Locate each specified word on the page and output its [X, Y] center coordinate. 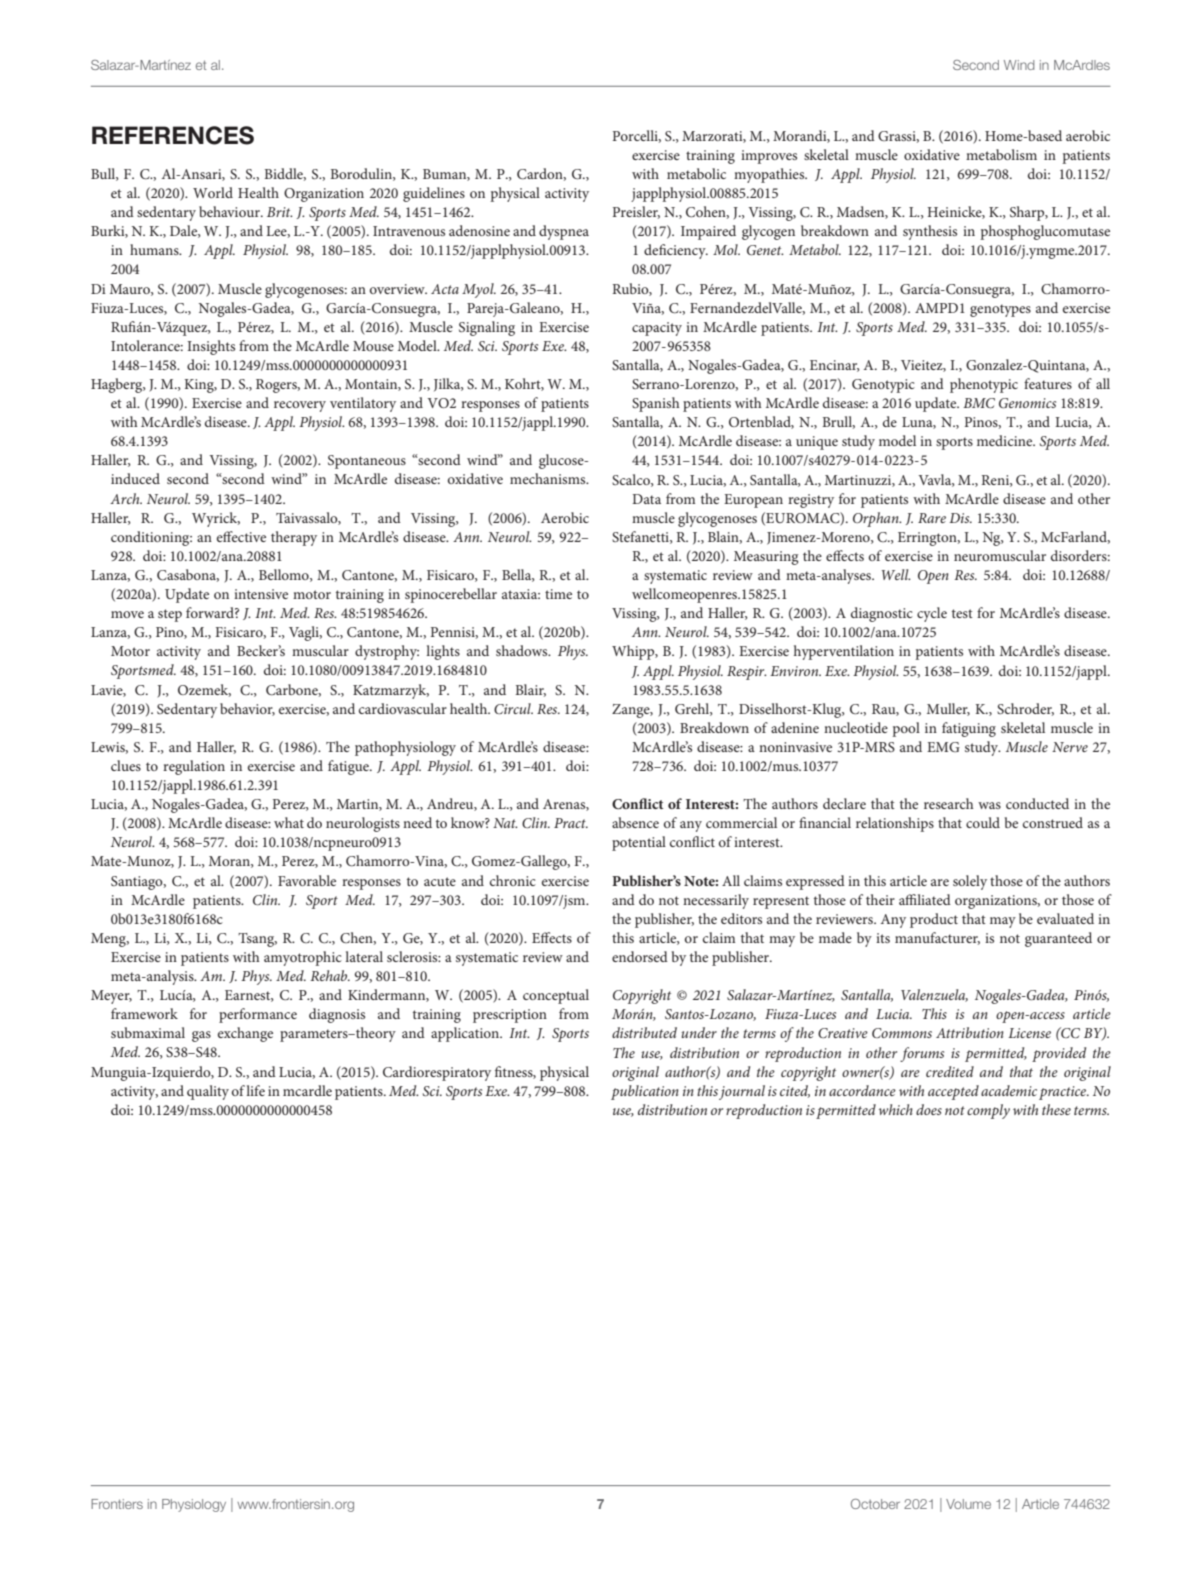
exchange [245, 1034]
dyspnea [564, 232]
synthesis [930, 232]
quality [208, 1092]
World [213, 192]
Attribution [970, 1032]
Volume [968, 1504]
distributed [644, 1032]
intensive [261, 594]
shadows [523, 650]
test [962, 613]
